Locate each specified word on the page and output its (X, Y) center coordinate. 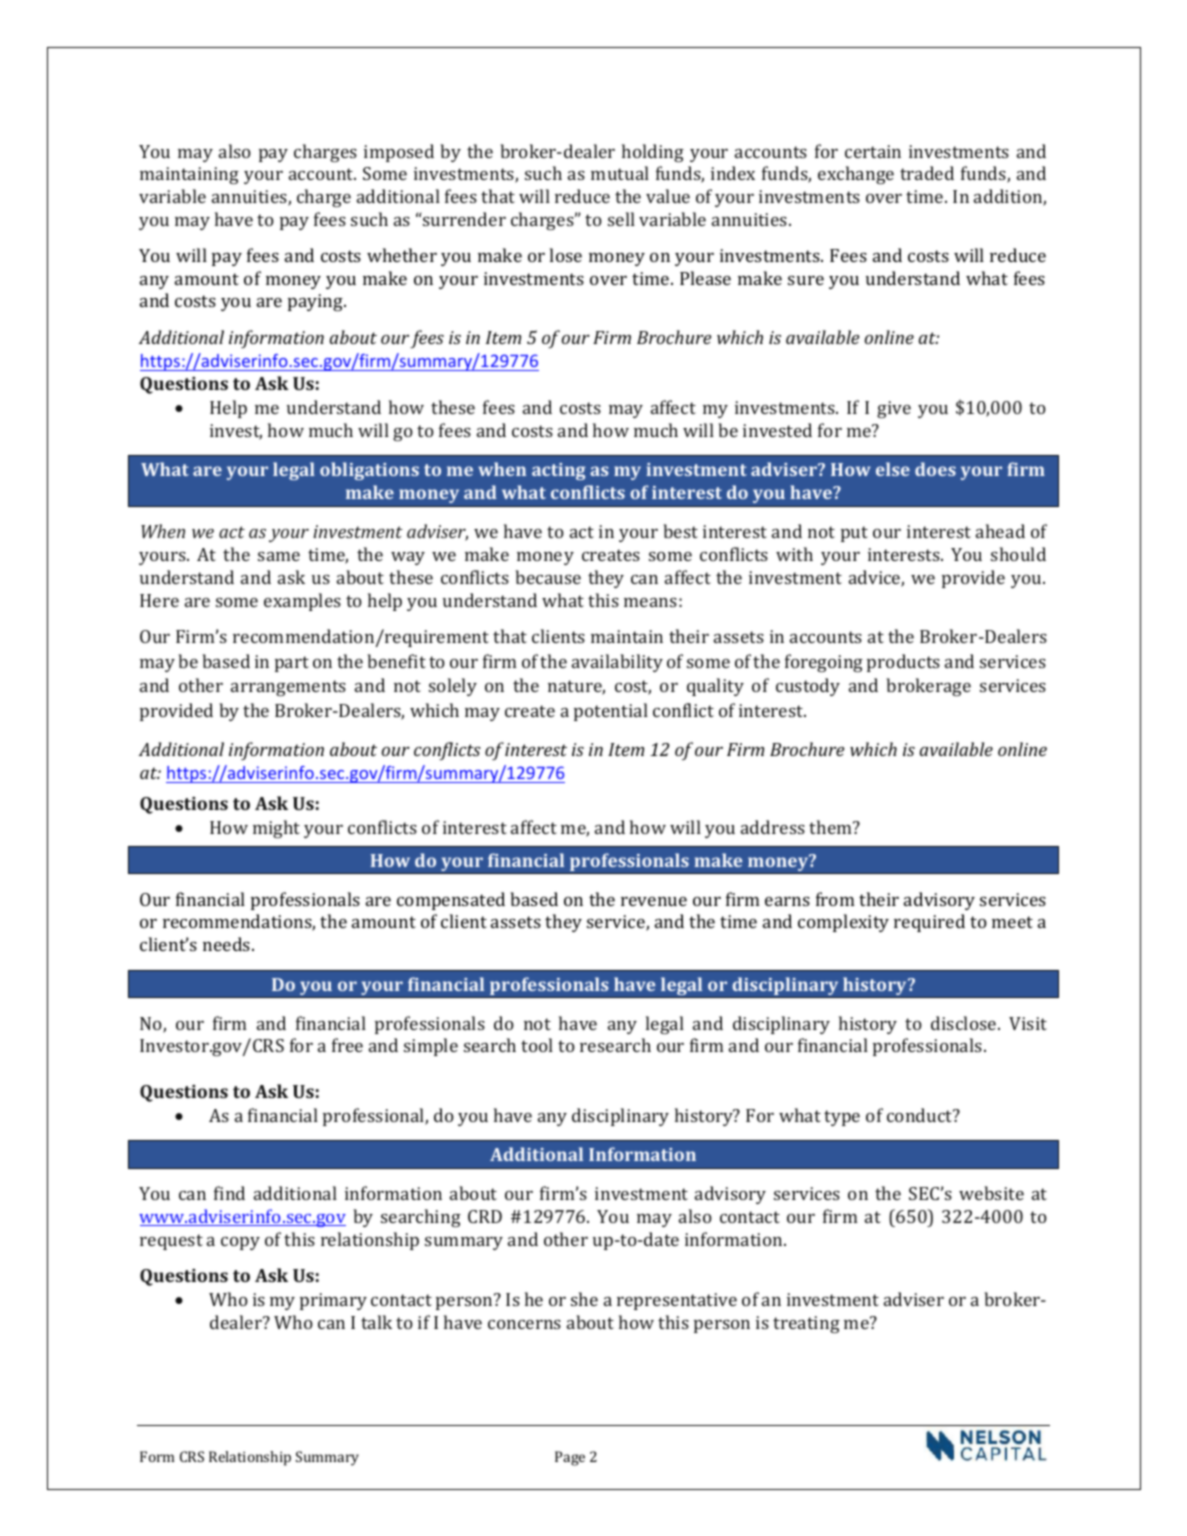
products (903, 663)
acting (559, 471)
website (991, 1193)
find (229, 1193)
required (929, 923)
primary (333, 1301)
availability (617, 663)
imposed (399, 153)
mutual (620, 173)
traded (927, 173)
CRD (485, 1216)
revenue (654, 901)
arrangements (288, 688)
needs (228, 944)
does (935, 469)
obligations (369, 471)
